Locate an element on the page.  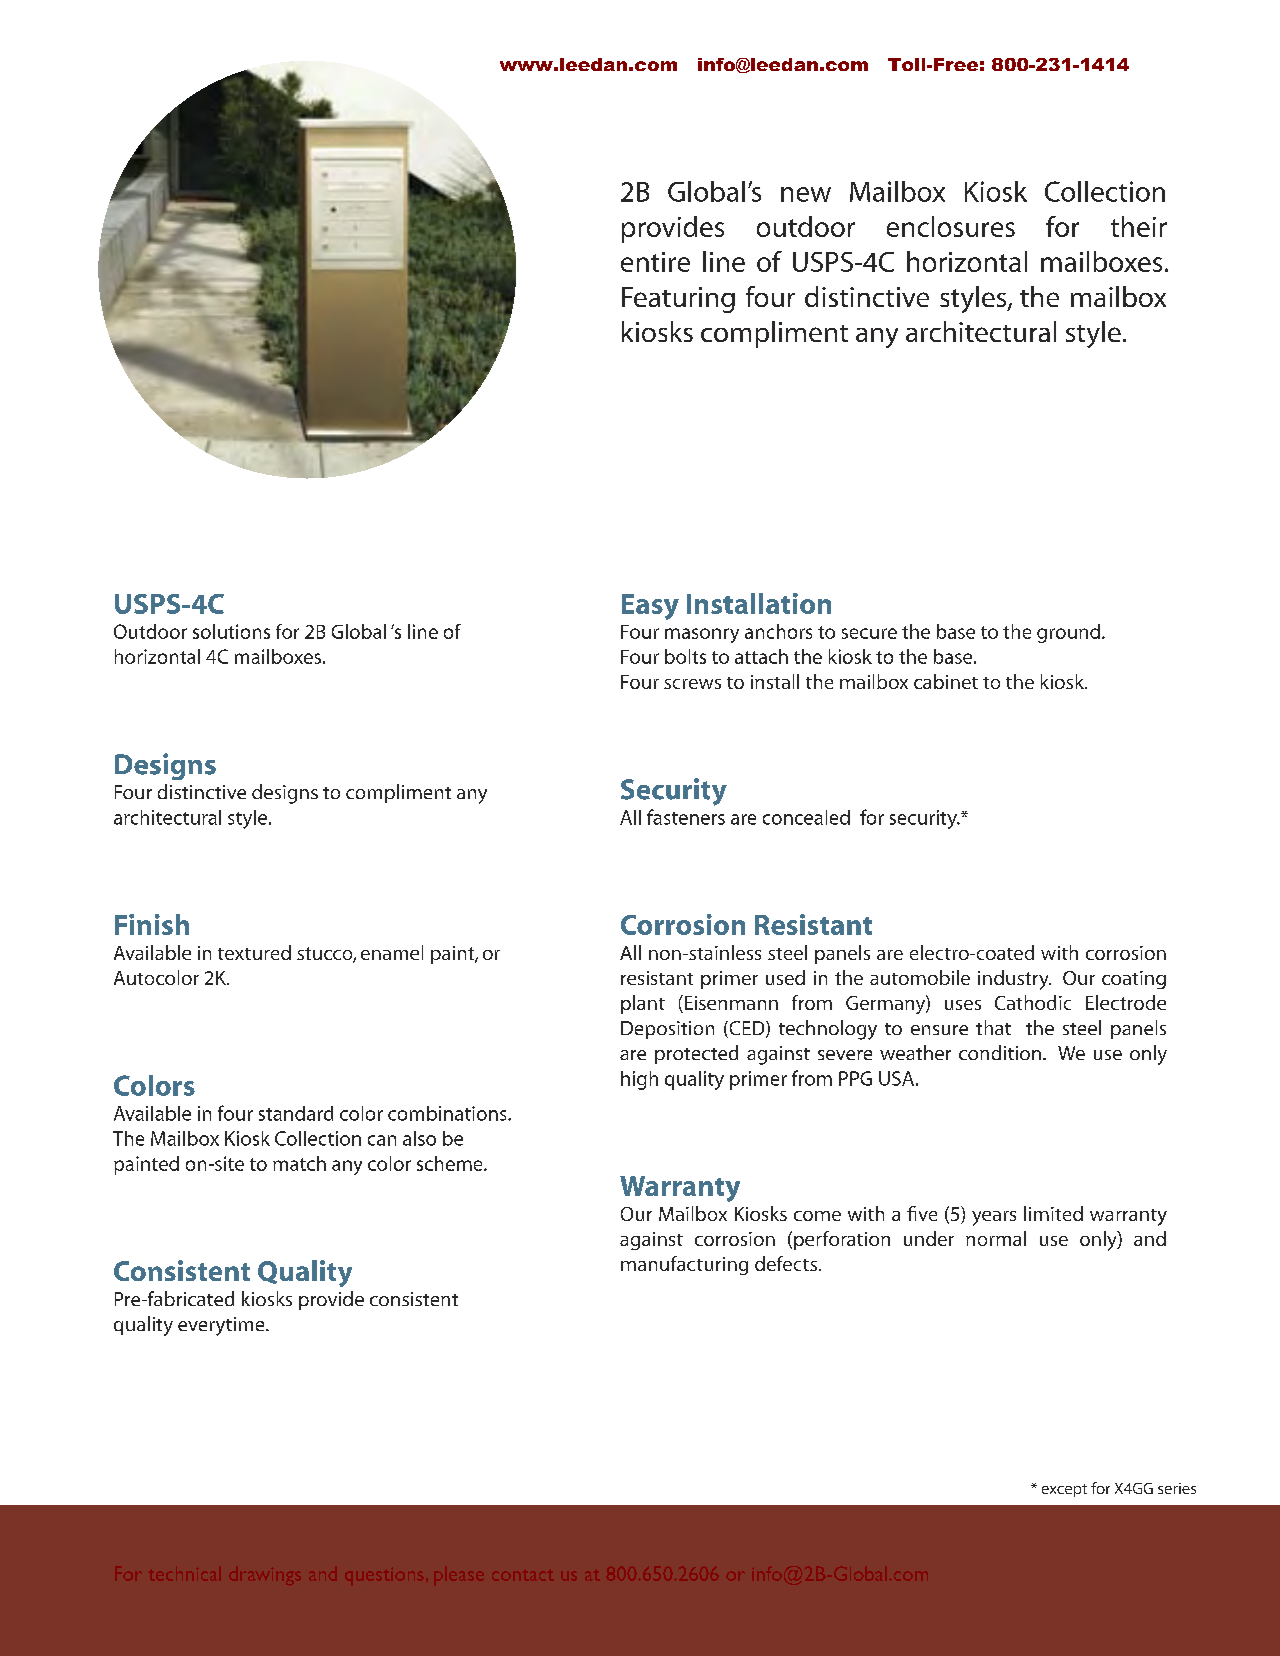
their is located at coordinates (1139, 226).
